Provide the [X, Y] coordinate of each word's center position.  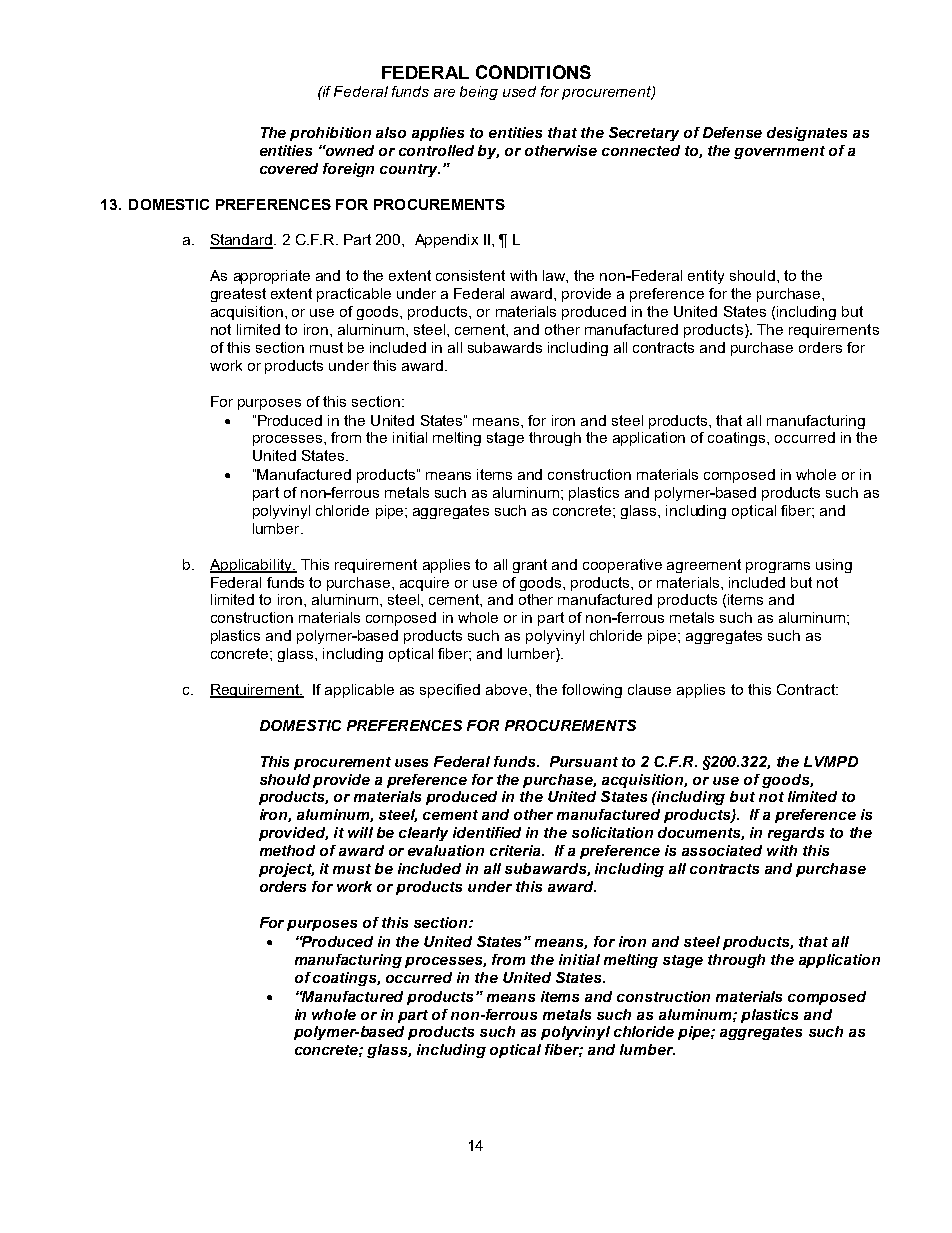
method [287, 850]
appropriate [272, 277]
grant [530, 566]
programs [778, 567]
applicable [359, 691]
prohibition [330, 134]
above [508, 689]
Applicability [252, 566]
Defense [732, 132]
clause [649, 689]
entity [706, 277]
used [519, 91]
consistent [470, 275]
